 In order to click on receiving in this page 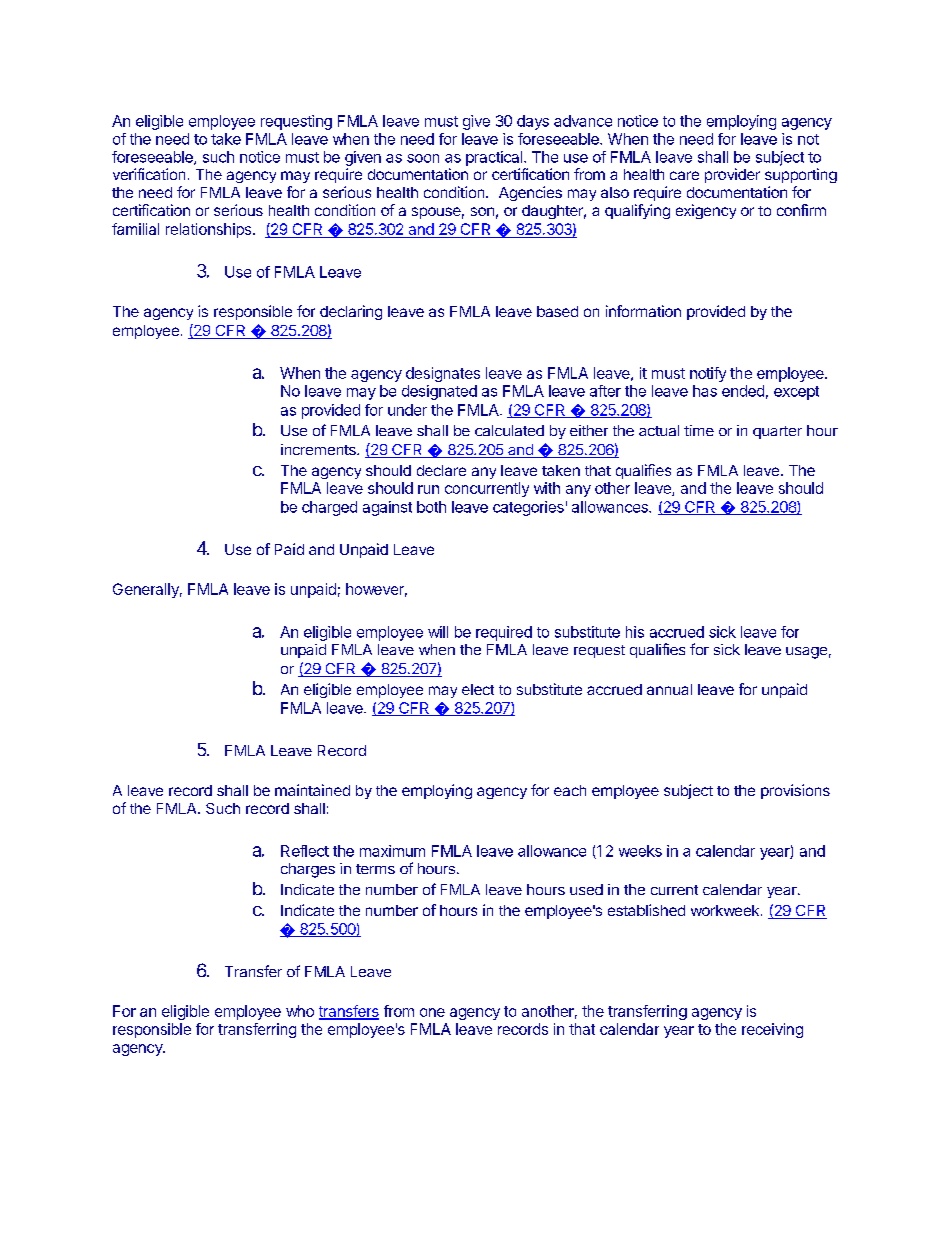, I will do `click(772, 1030)`.
